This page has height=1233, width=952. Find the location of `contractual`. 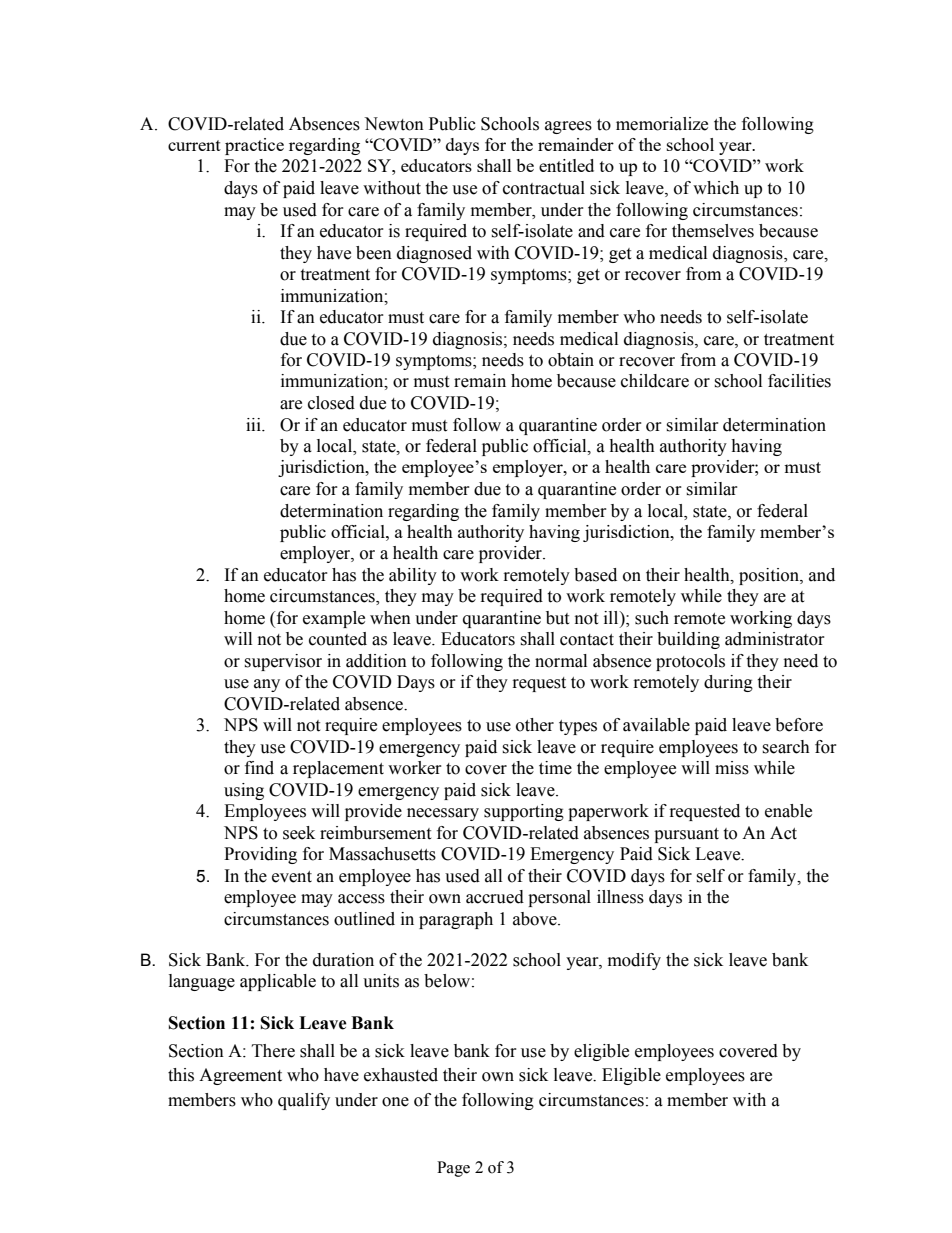

contractual is located at coordinates (544, 188).
